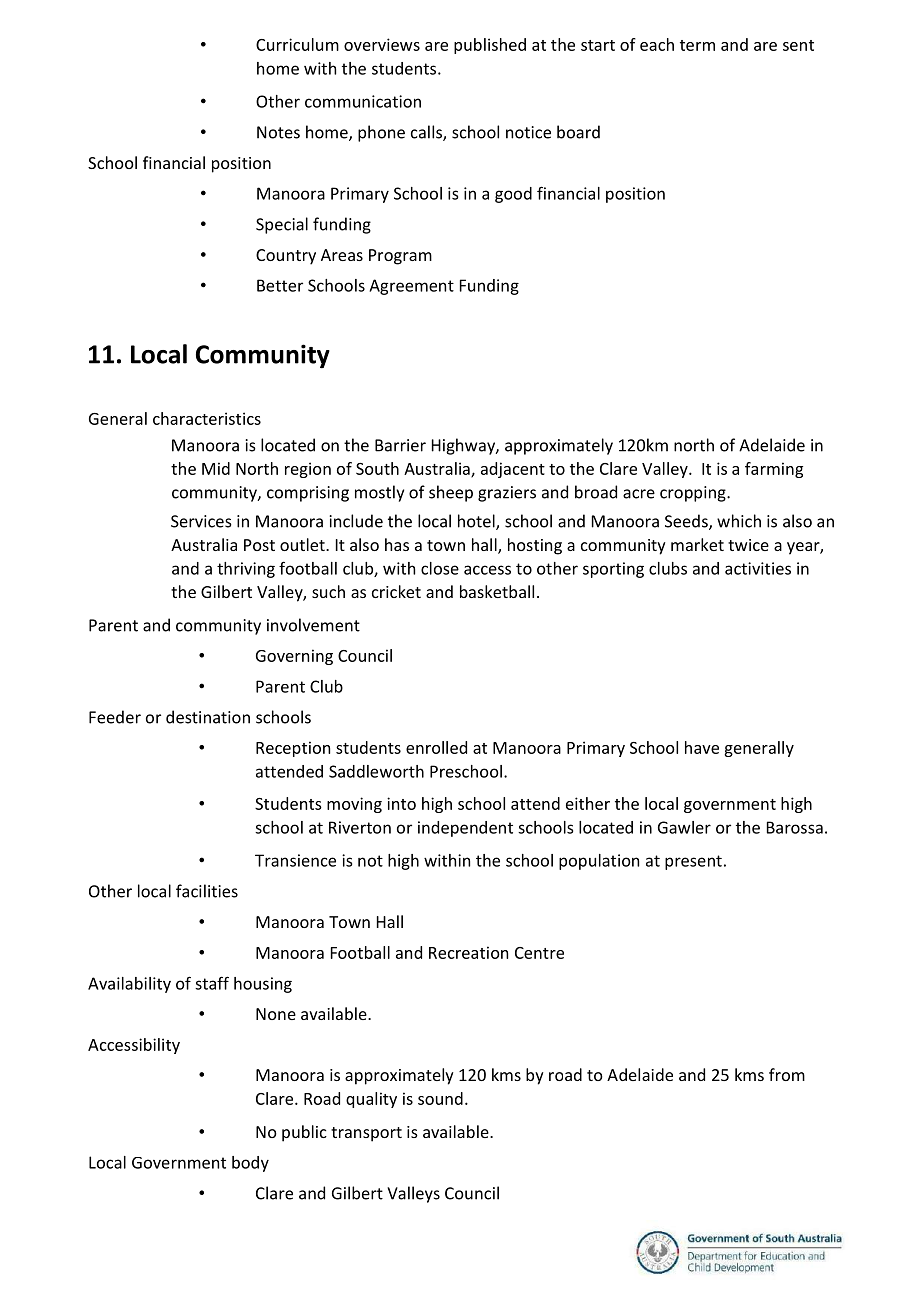 The image size is (924, 1308). Describe the element at coordinates (490, 46) in the screenshot. I see `published` at that location.
